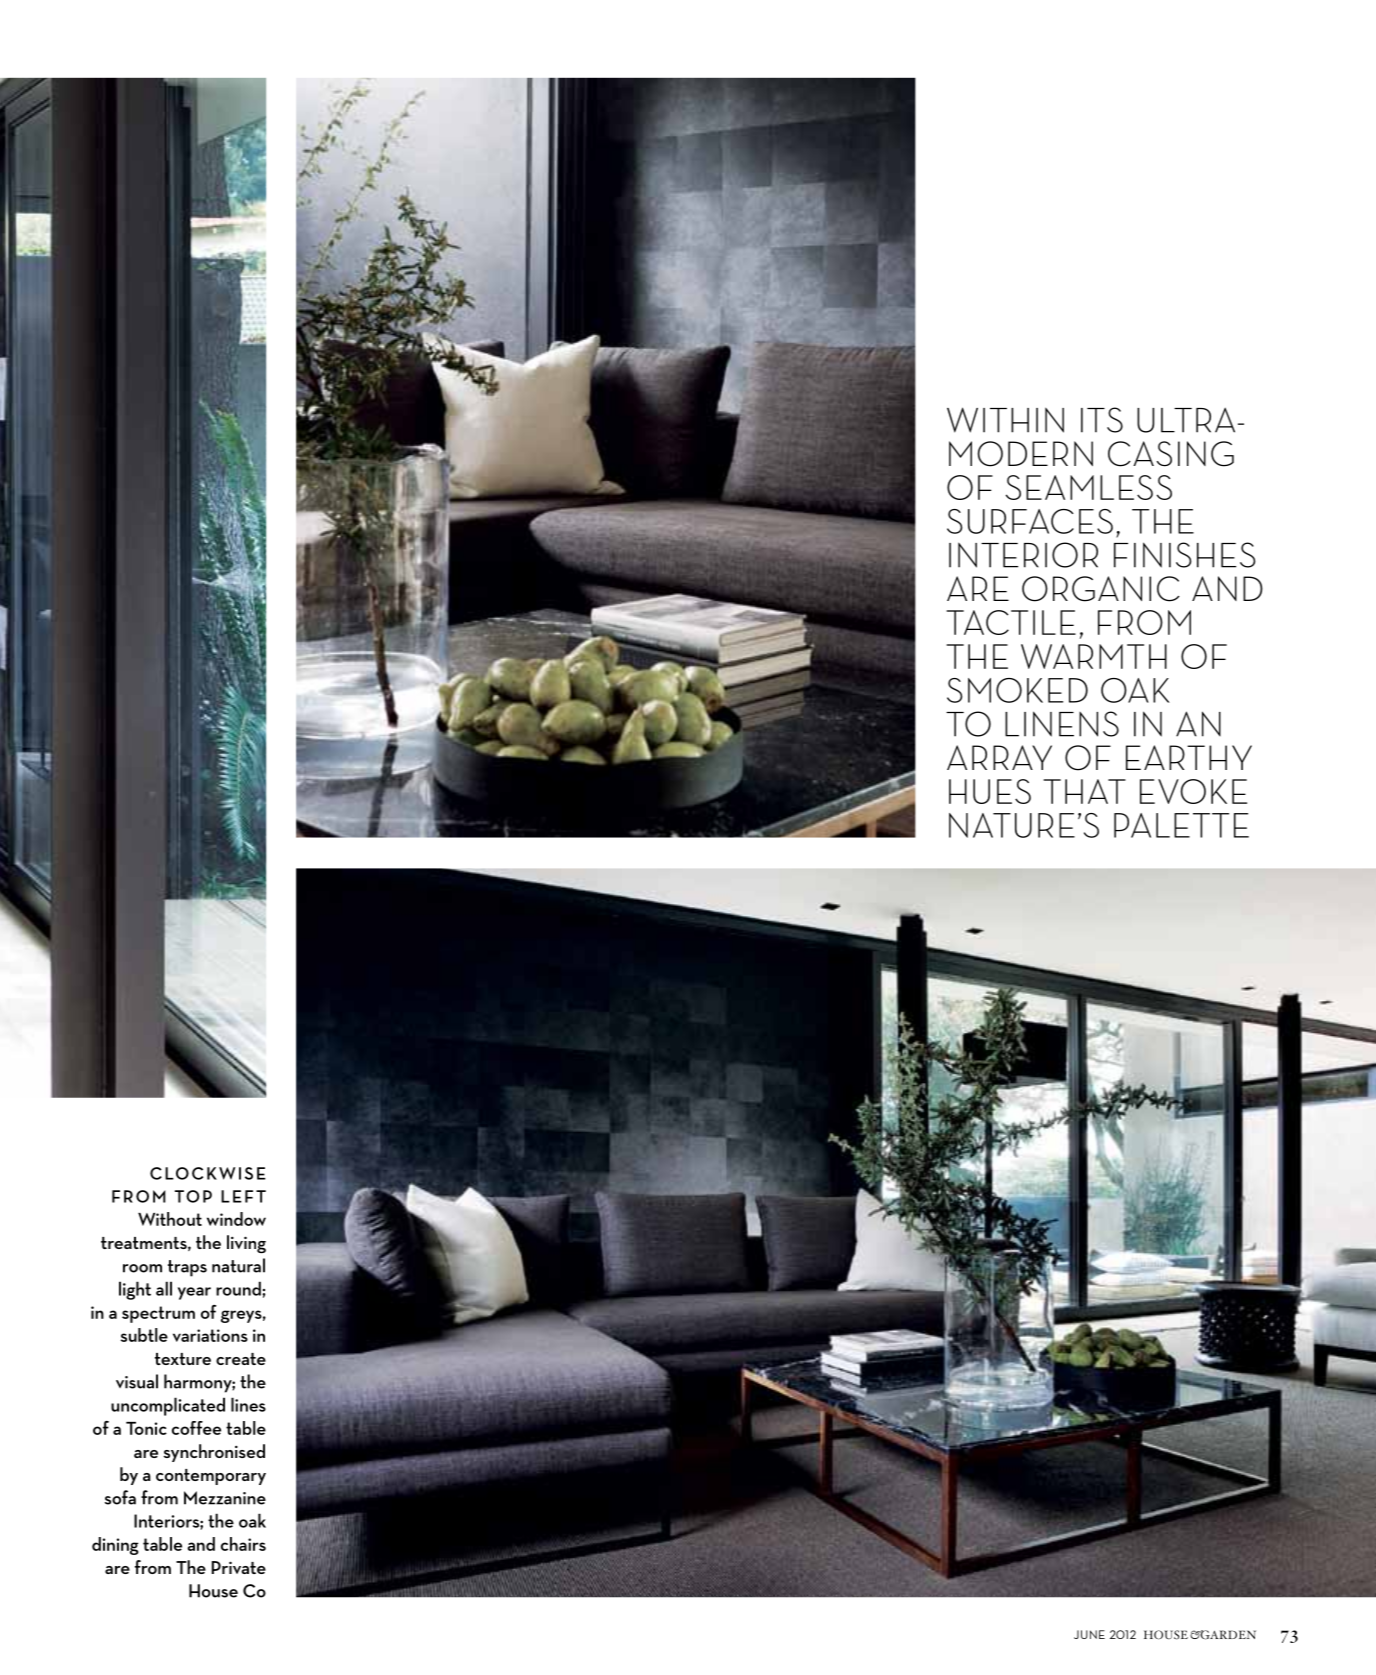 The width and height of the document is (1376, 1675). Describe the element at coordinates (236, 1219) in the document. I see `window` at that location.
